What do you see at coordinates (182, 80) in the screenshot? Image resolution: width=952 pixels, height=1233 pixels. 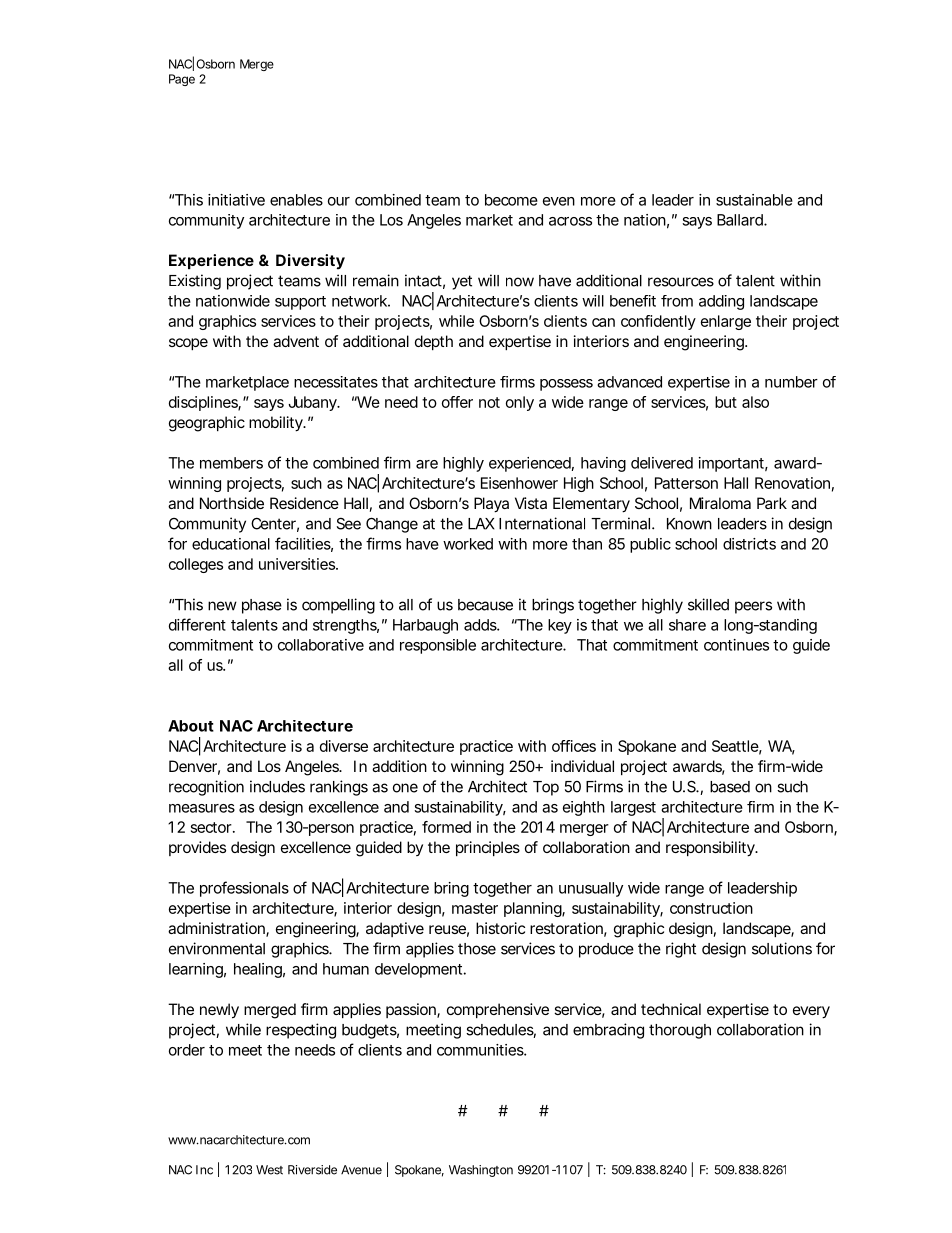 I see `Page` at bounding box center [182, 80].
